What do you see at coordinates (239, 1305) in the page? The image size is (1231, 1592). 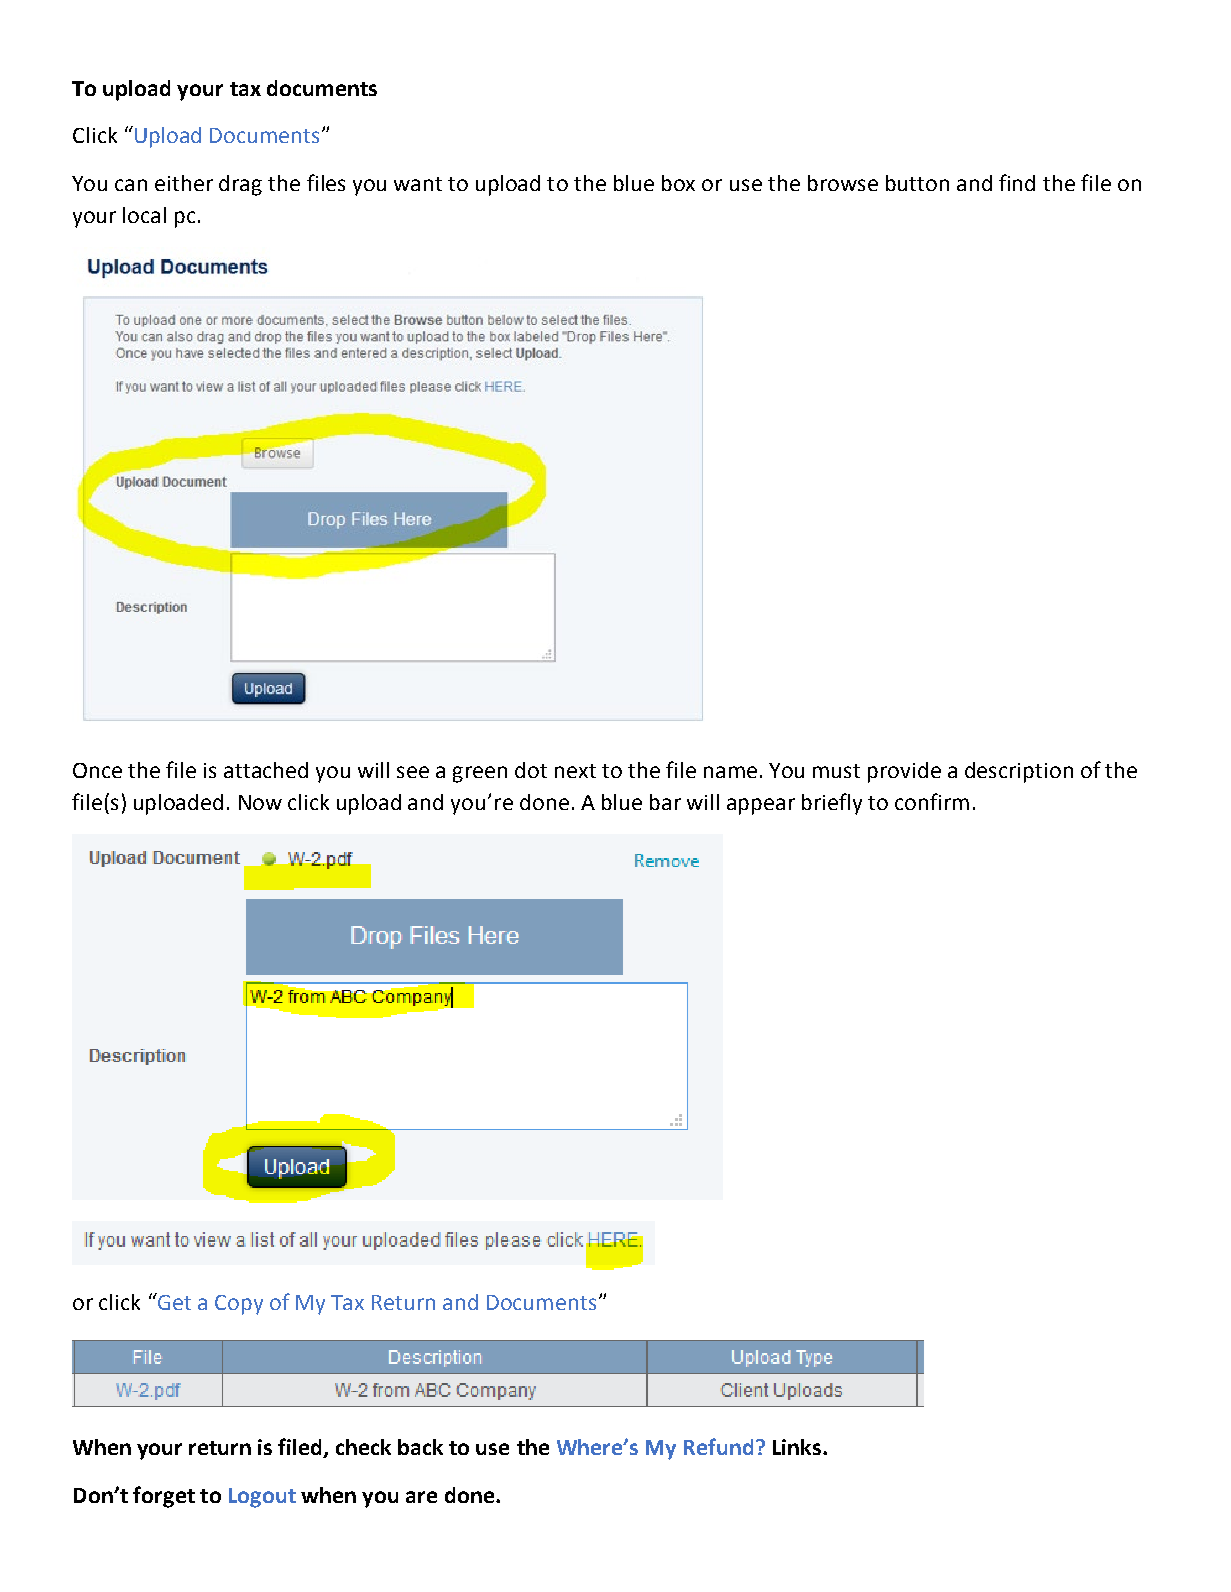 I see `Copy` at bounding box center [239, 1305].
